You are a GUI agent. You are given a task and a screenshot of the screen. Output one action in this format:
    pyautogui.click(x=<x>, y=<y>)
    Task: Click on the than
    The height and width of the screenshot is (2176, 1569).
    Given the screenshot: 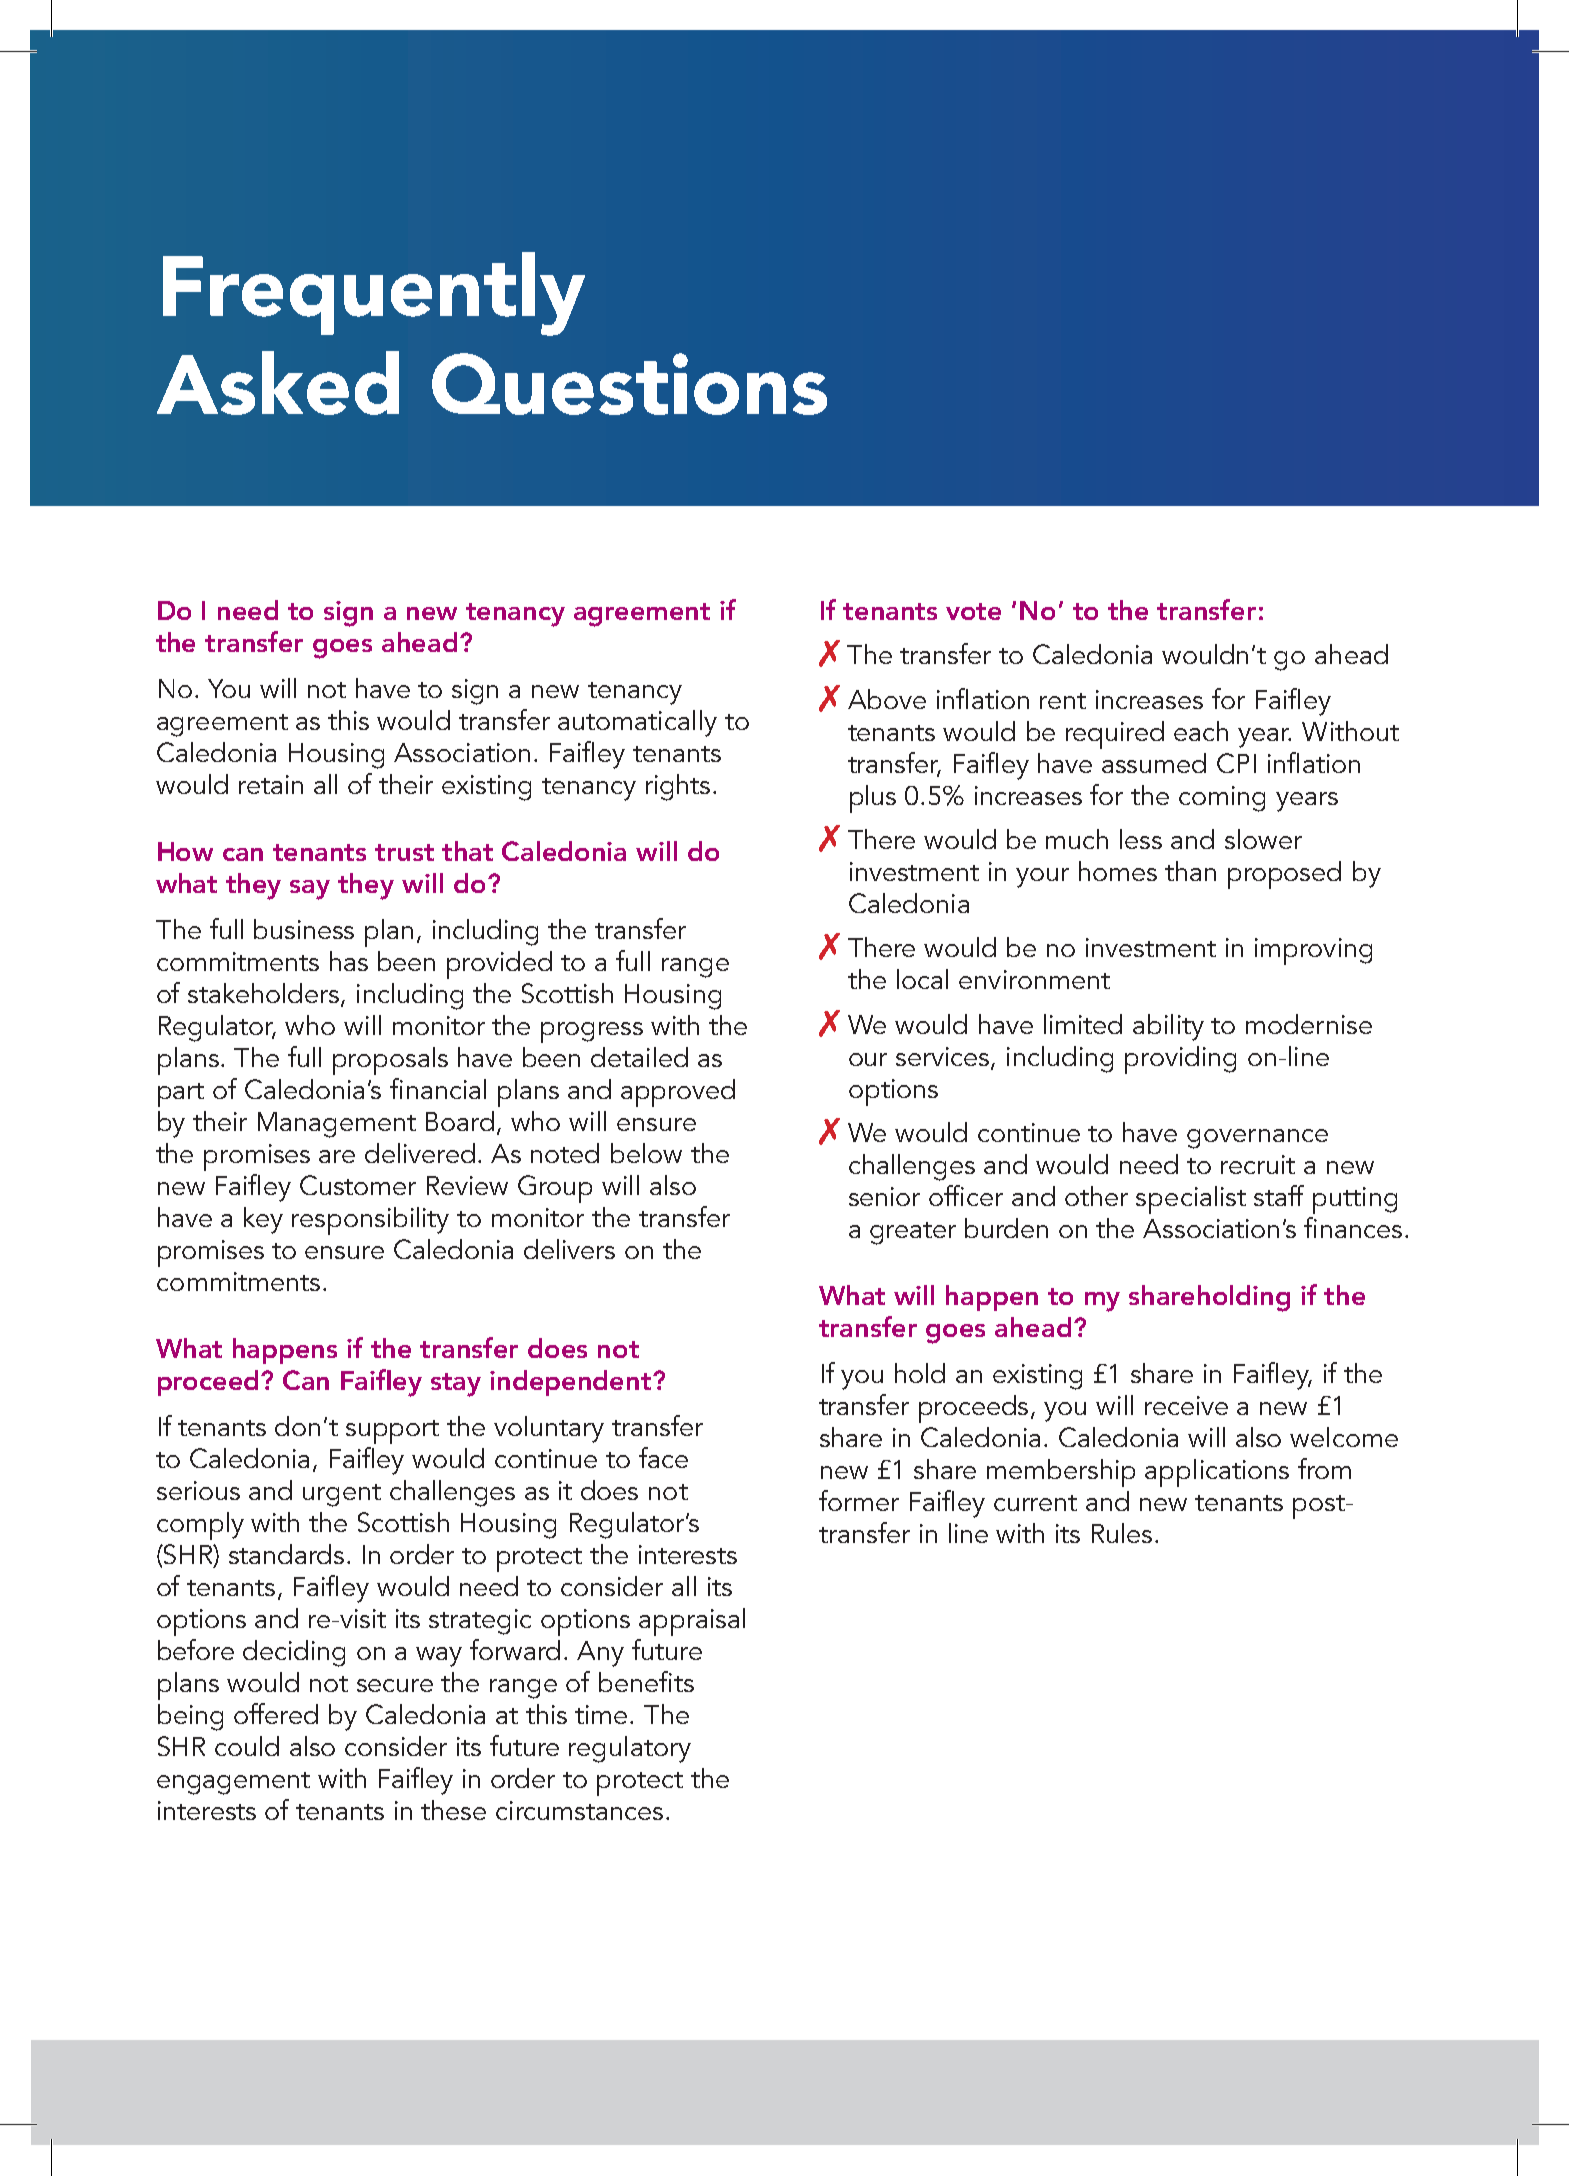 What is the action you would take?
    pyautogui.click(x=1190, y=871)
